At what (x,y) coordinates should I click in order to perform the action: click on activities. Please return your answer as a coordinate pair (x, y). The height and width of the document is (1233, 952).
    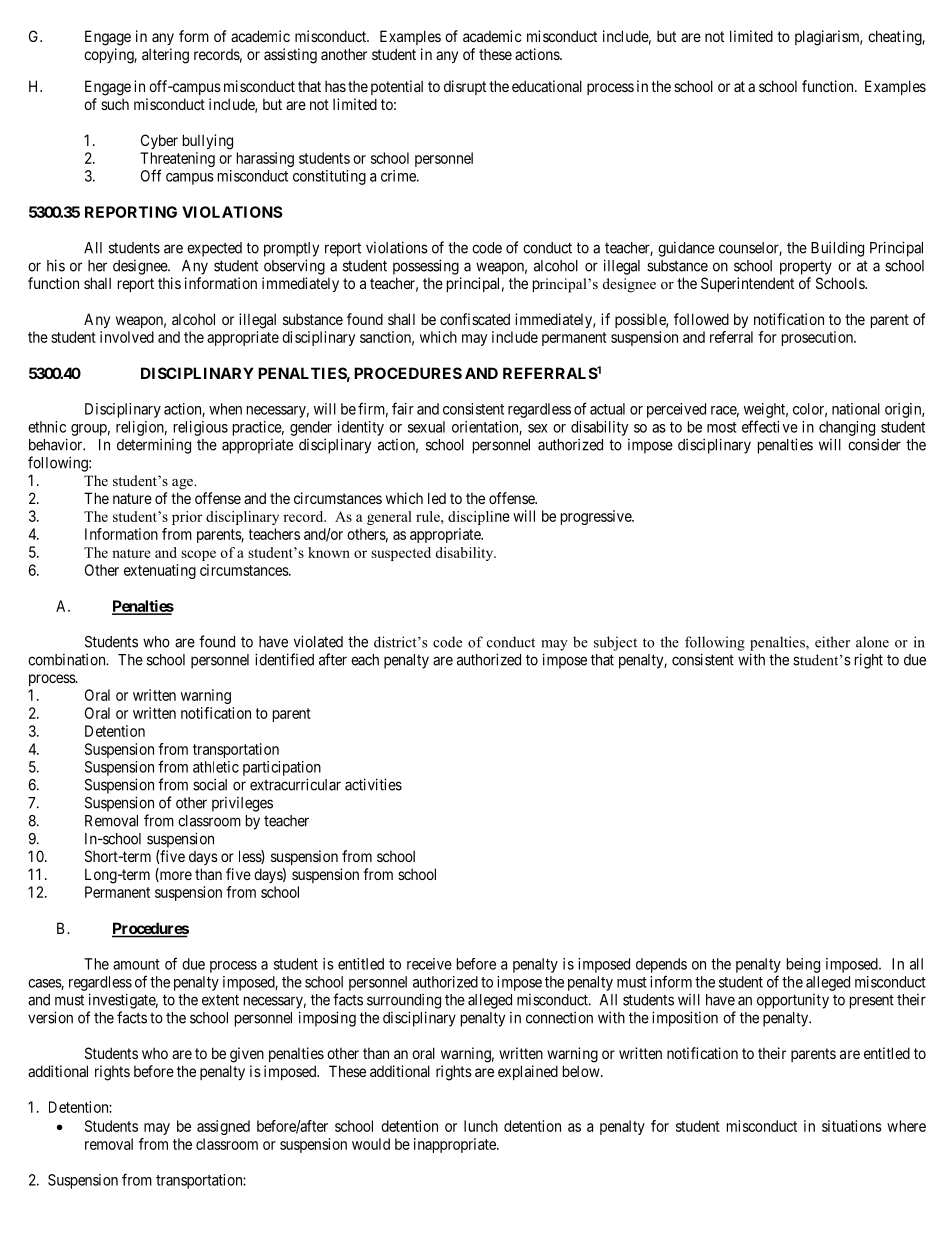
    Looking at the image, I should click on (373, 784).
